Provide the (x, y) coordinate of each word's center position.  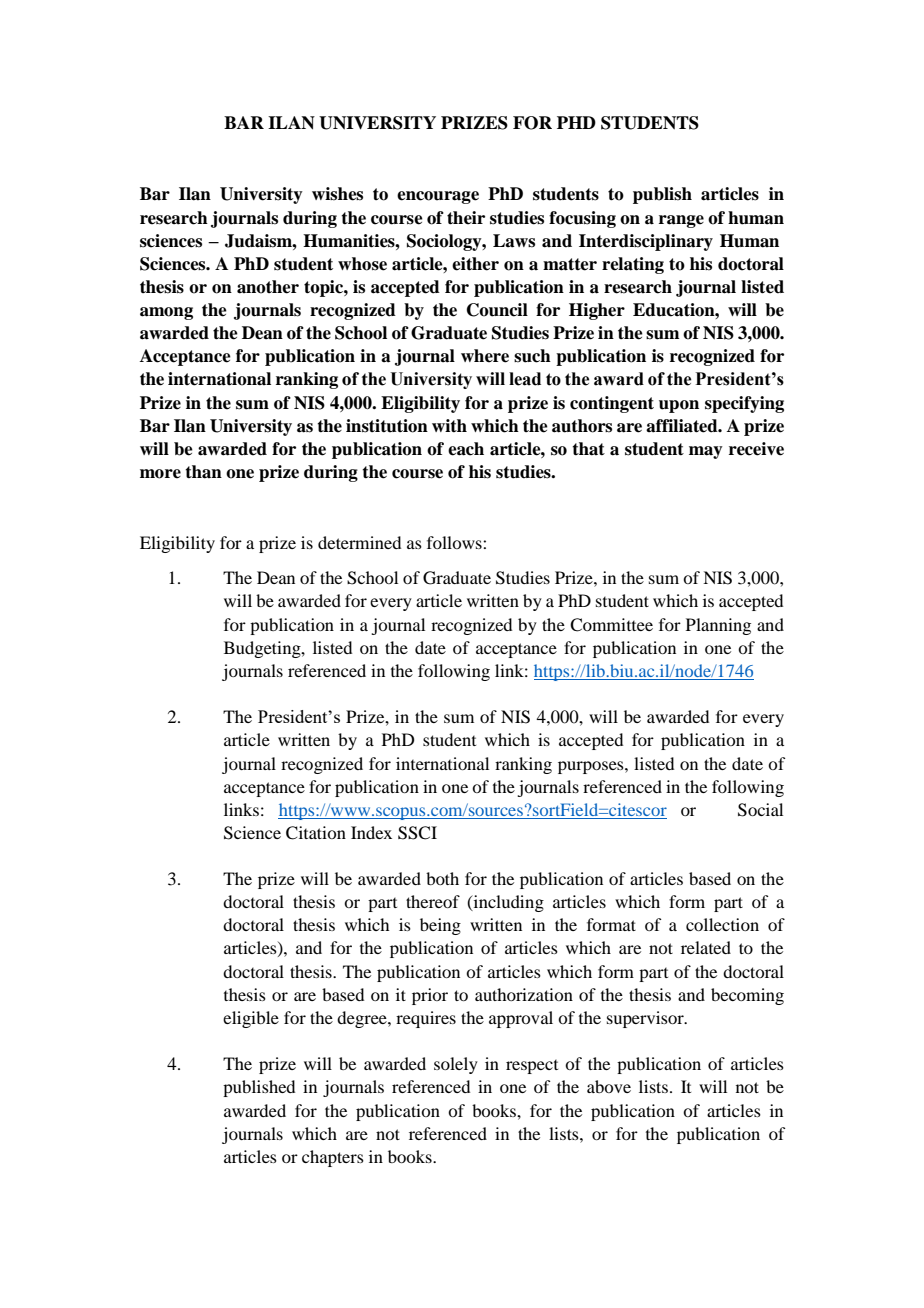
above (609, 1086)
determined (359, 542)
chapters (333, 1158)
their (466, 218)
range (681, 221)
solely (456, 1065)
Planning (718, 626)
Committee (611, 625)
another (268, 287)
